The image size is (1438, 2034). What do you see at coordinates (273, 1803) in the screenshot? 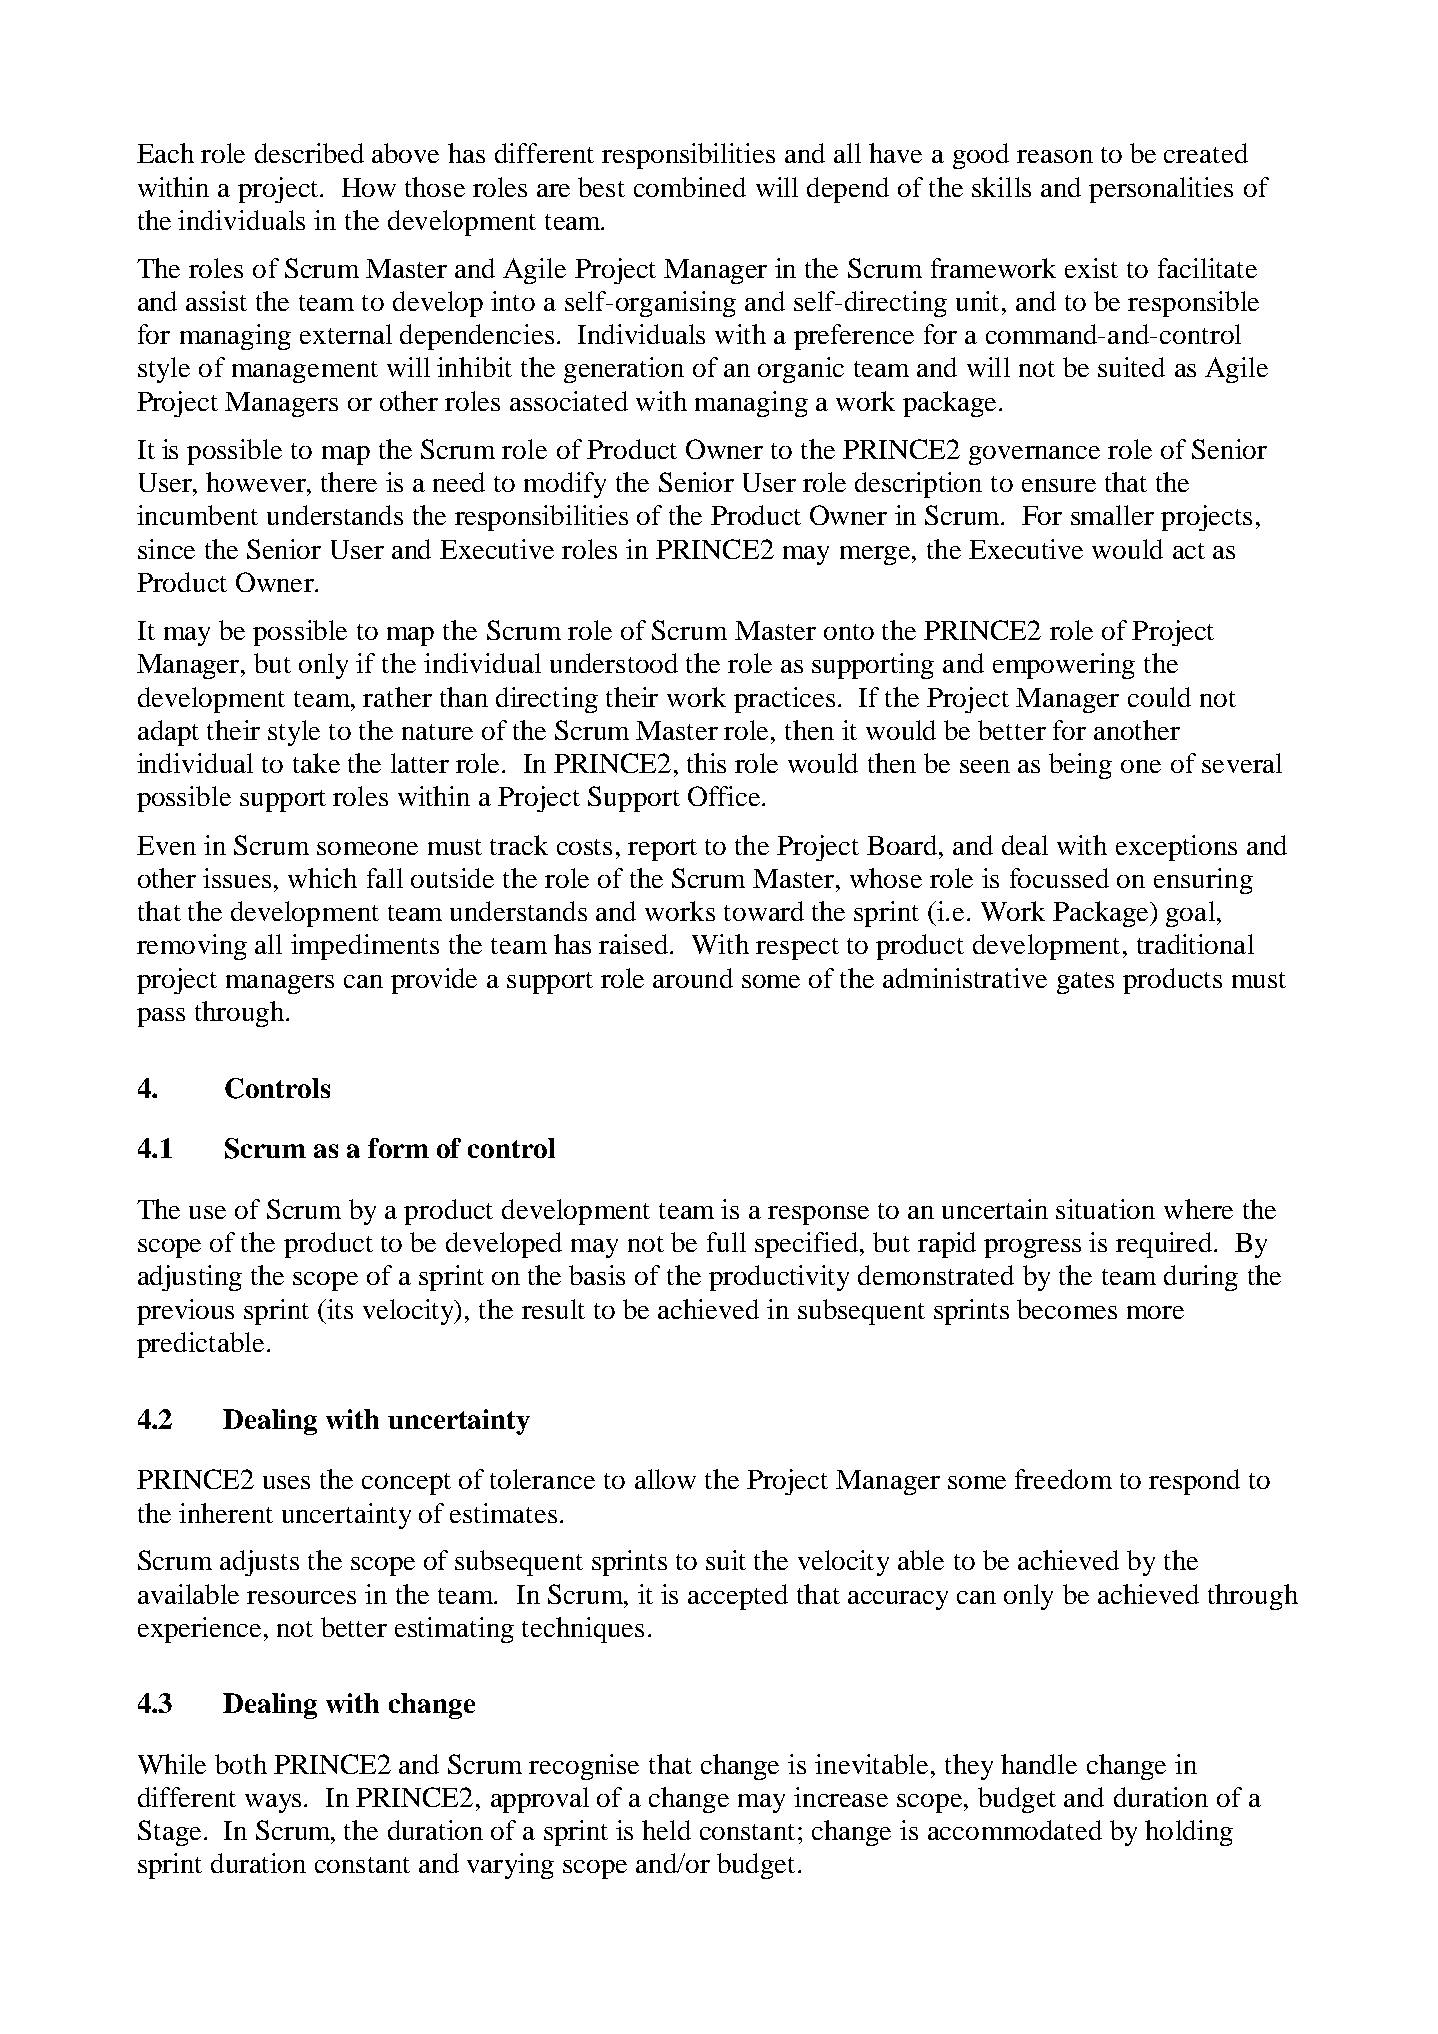
I see `ways` at bounding box center [273, 1803].
